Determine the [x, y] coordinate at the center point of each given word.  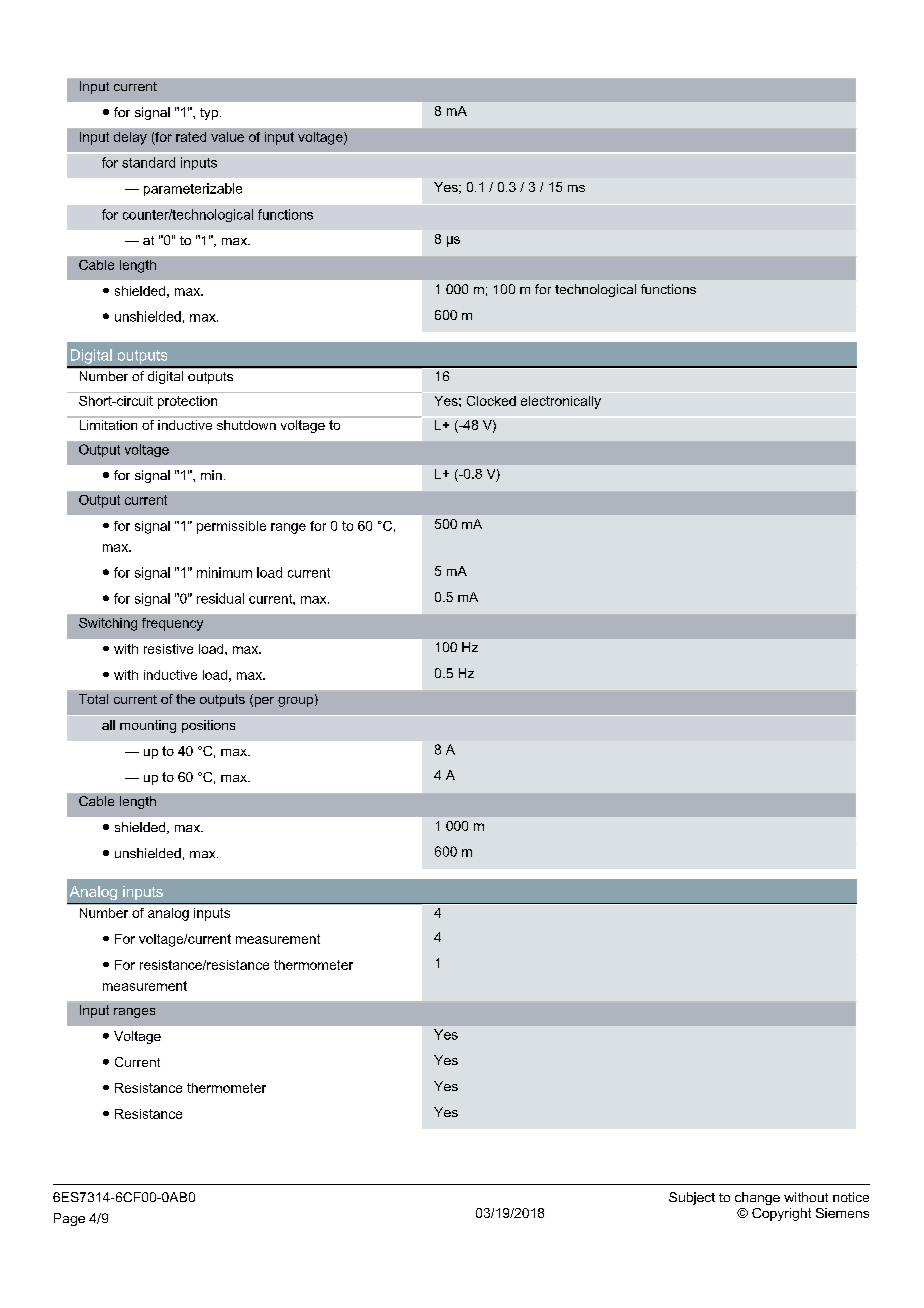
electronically [561, 402]
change [757, 1198]
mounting [148, 726]
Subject [692, 1198]
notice [851, 1197]
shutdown [246, 423]
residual [220, 598]
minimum [224, 572]
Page [69, 1219]
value [227, 137]
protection [187, 402]
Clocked [491, 401]
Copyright [781, 1214]
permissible [231, 527]
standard [148, 162]
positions [208, 726]
